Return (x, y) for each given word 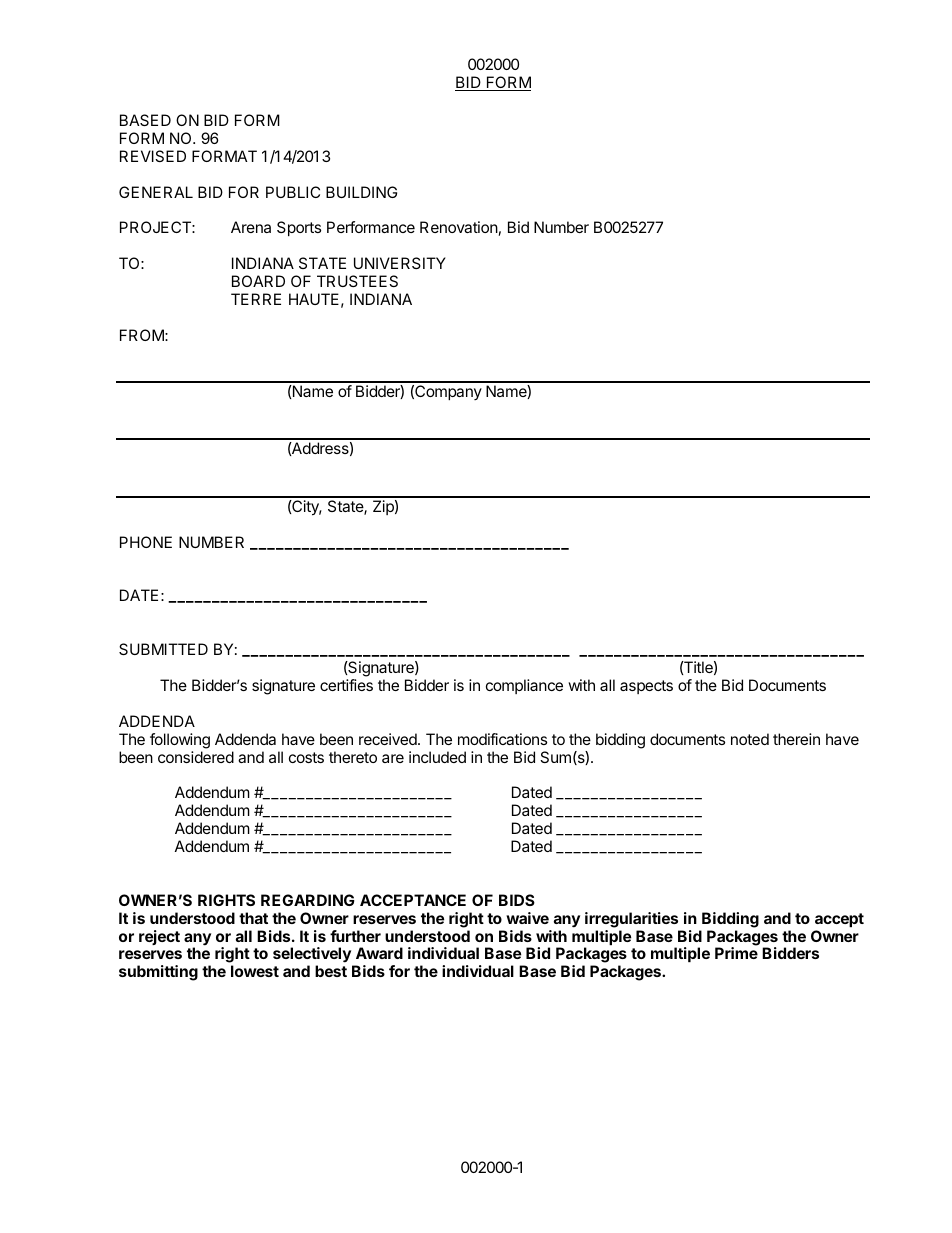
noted (750, 739)
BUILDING (361, 192)
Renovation (459, 227)
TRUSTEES (357, 281)
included (437, 757)
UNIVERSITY (400, 263)
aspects (646, 687)
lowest (255, 971)
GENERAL (156, 192)
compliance (524, 686)
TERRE (256, 299)
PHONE (146, 542)
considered (196, 757)
